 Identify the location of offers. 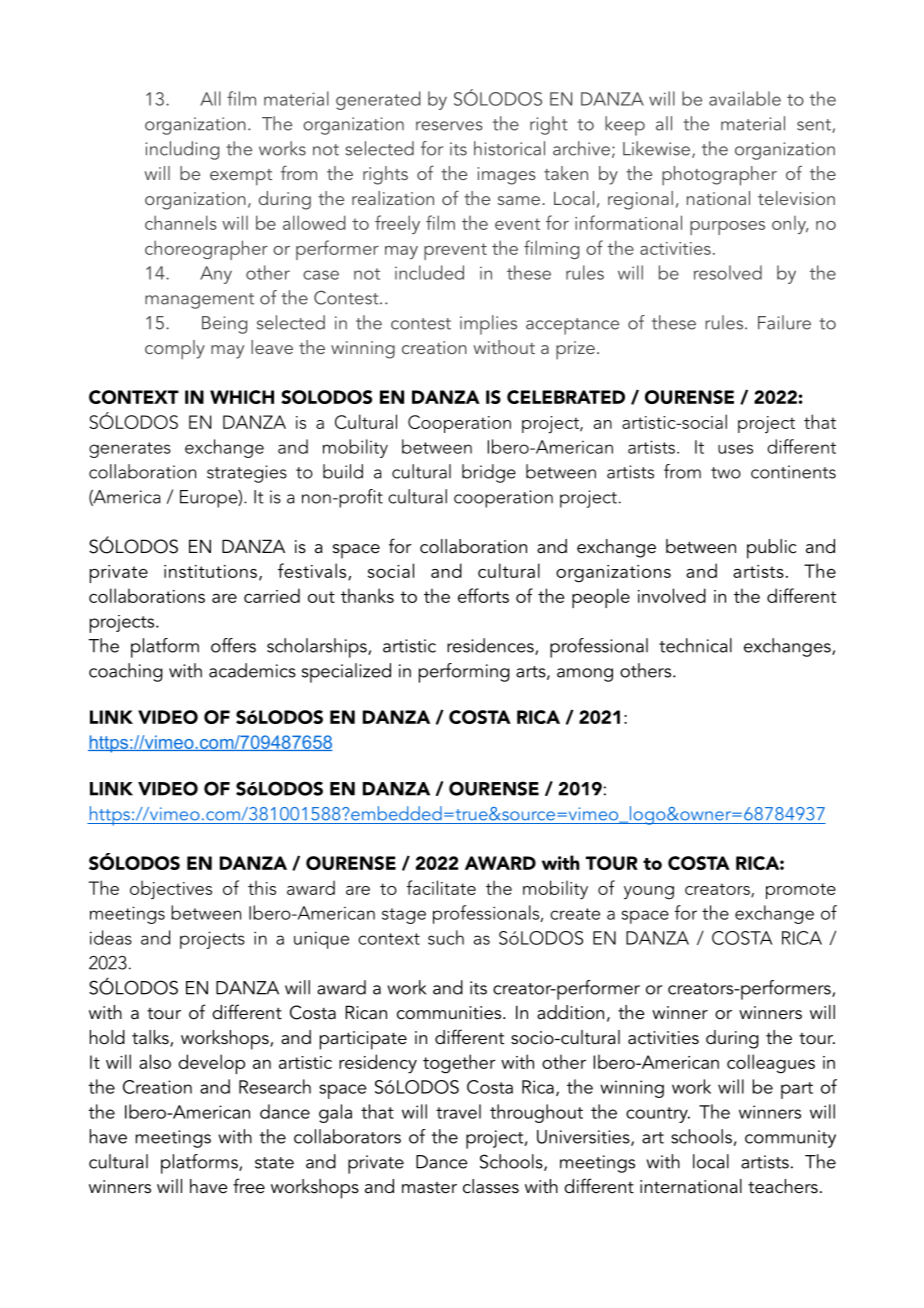
(233, 645).
